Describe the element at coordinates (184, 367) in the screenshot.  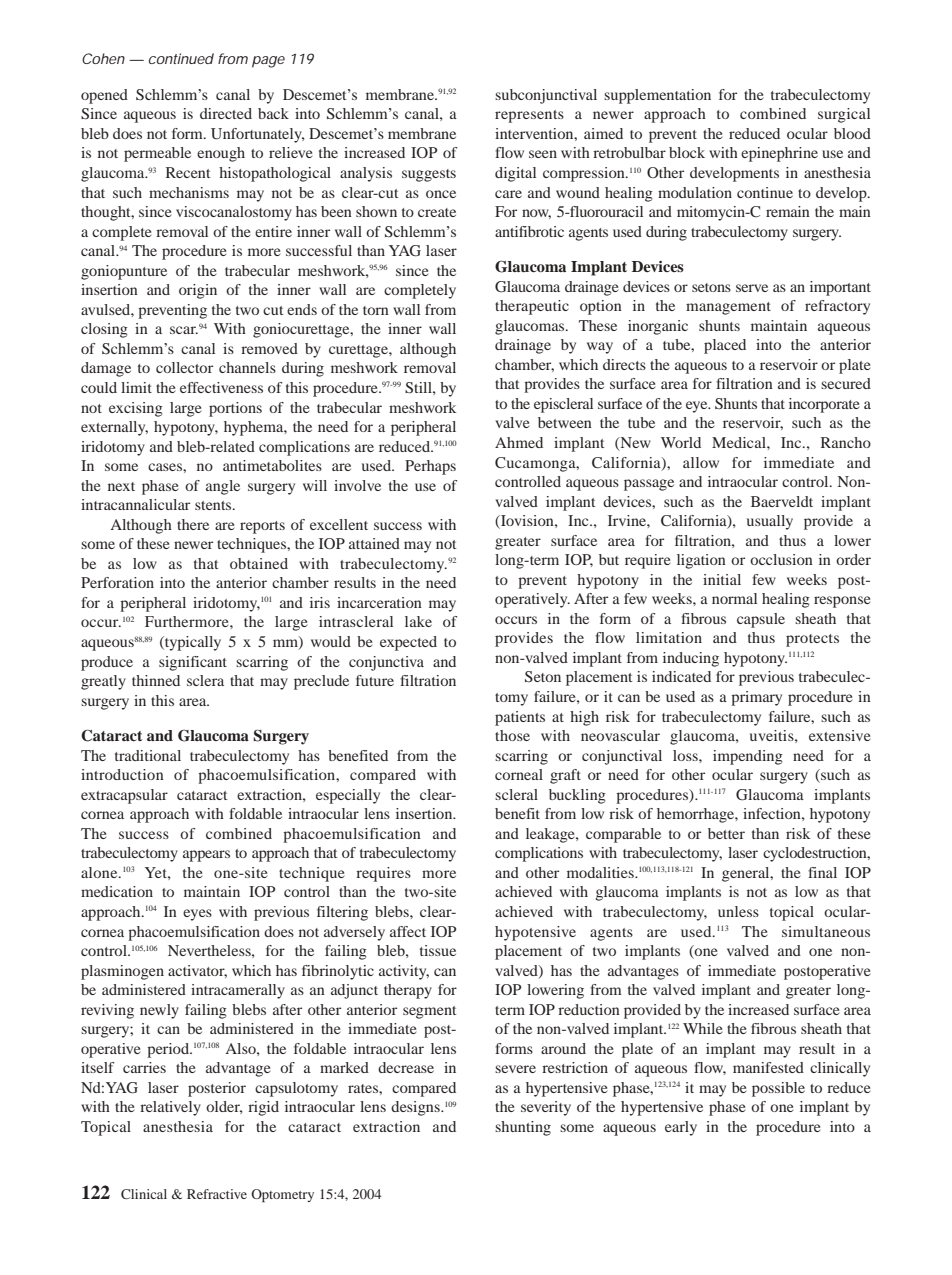
I see `collector` at that location.
